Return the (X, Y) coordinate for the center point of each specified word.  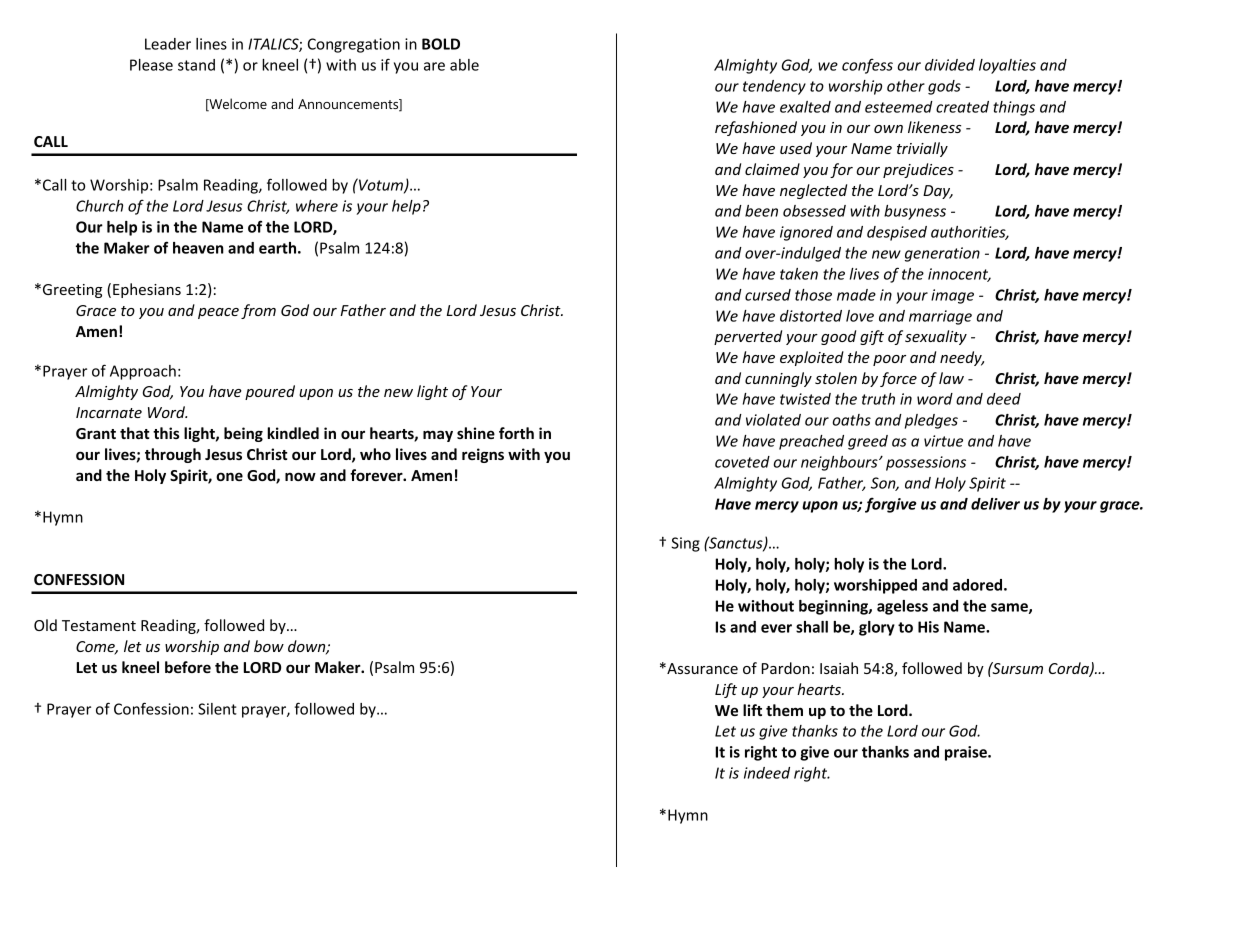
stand (196, 65)
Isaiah (839, 668)
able (464, 65)
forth (516, 433)
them (784, 710)
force (898, 379)
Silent (217, 709)
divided (950, 65)
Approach (143, 372)
